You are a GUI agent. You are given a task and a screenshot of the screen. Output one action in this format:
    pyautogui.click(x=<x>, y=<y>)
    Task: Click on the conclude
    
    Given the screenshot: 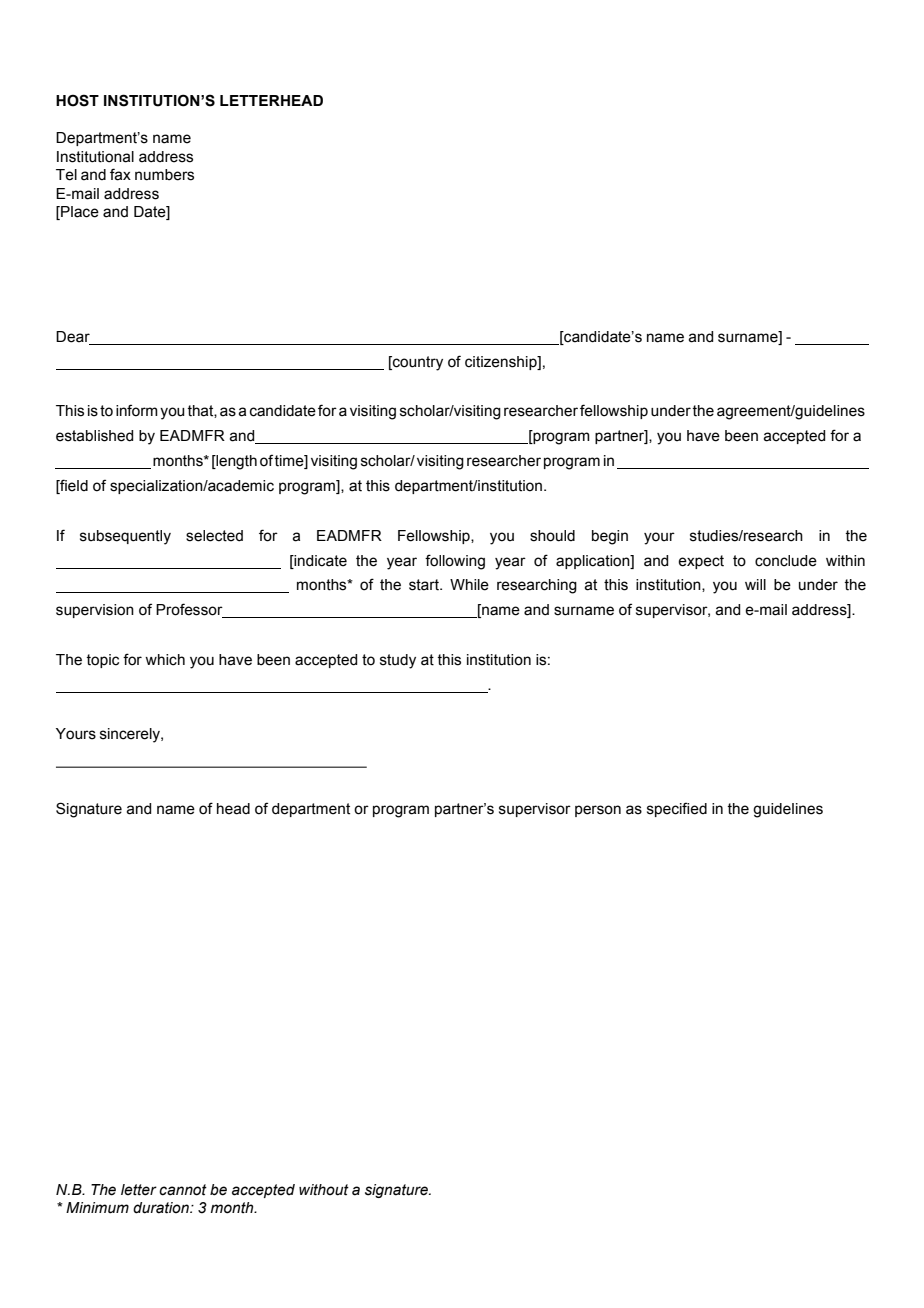 What is the action you would take?
    pyautogui.click(x=786, y=561)
